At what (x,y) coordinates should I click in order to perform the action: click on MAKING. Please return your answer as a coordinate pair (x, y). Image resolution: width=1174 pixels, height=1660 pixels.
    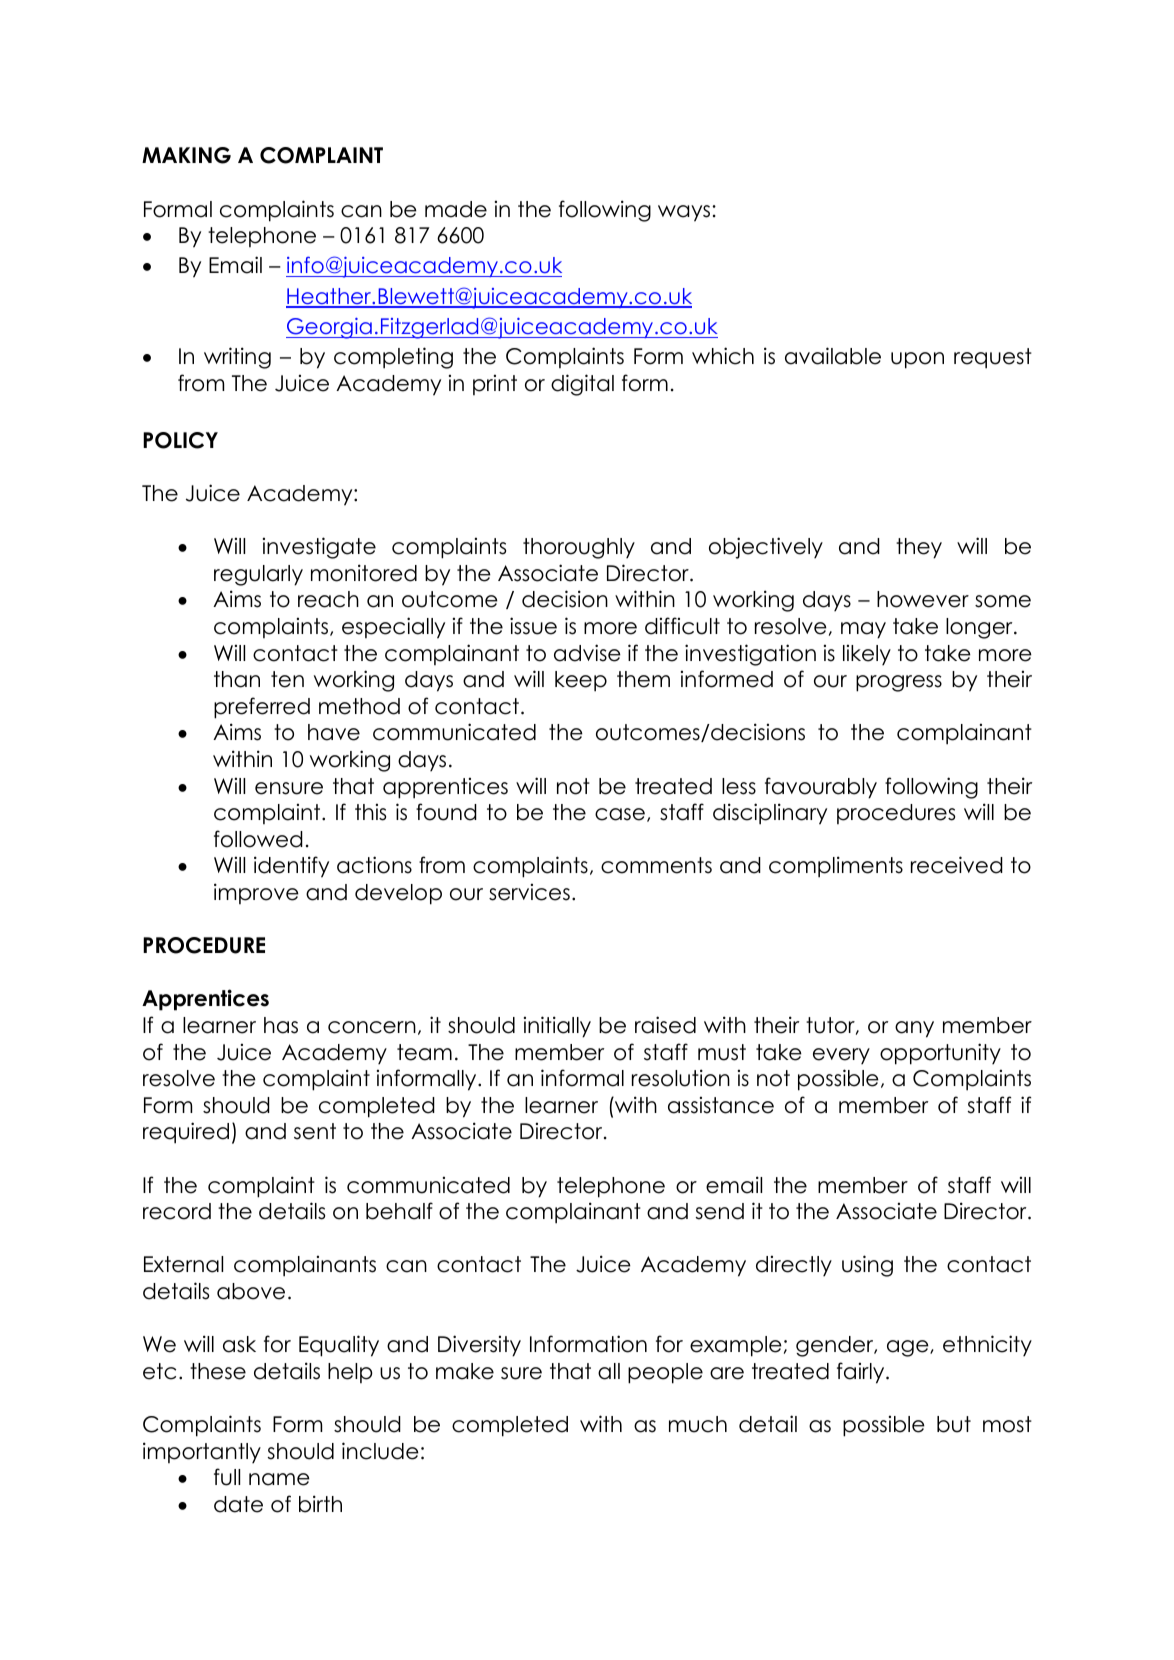
    Looking at the image, I should click on (186, 155).
